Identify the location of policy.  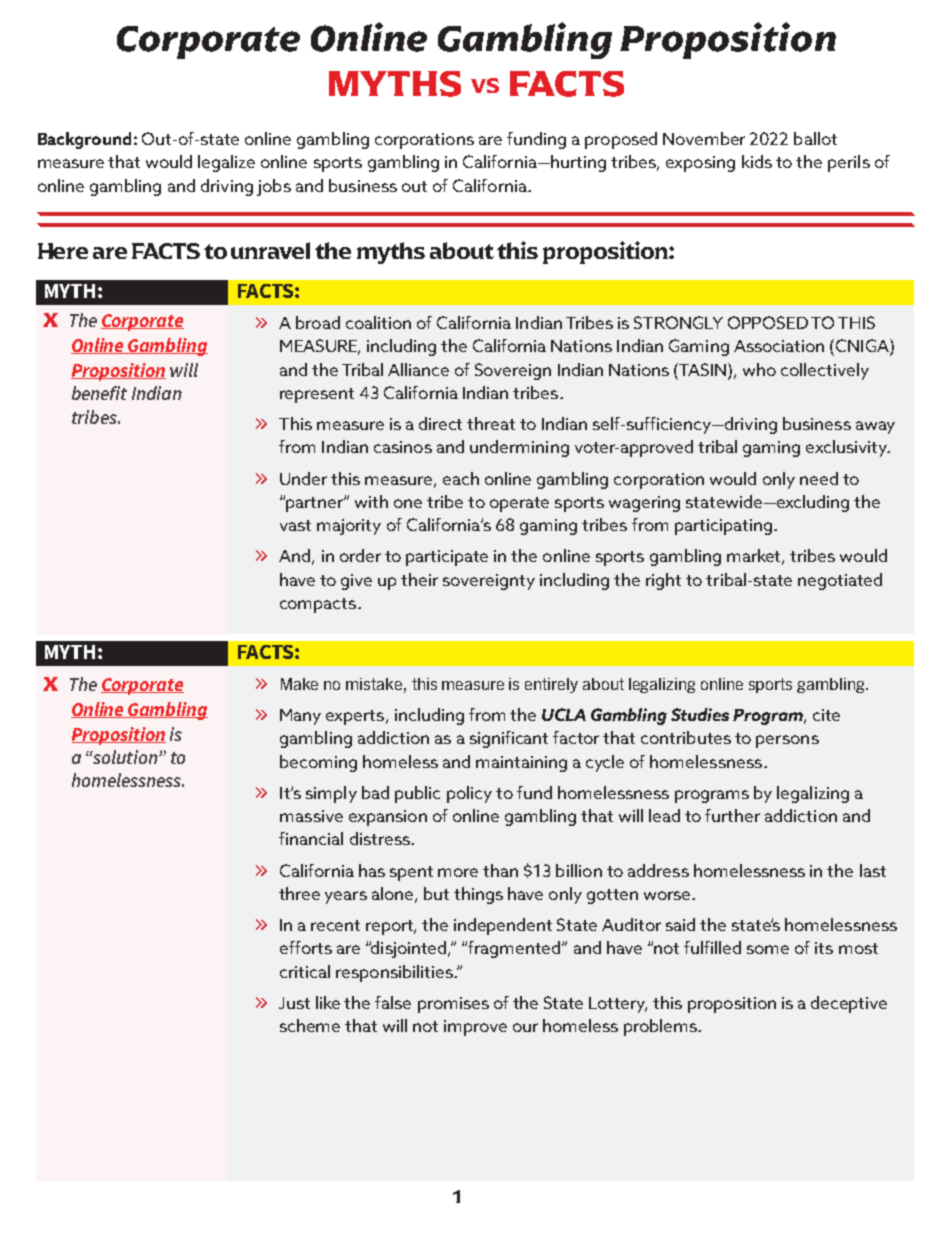
(469, 794).
